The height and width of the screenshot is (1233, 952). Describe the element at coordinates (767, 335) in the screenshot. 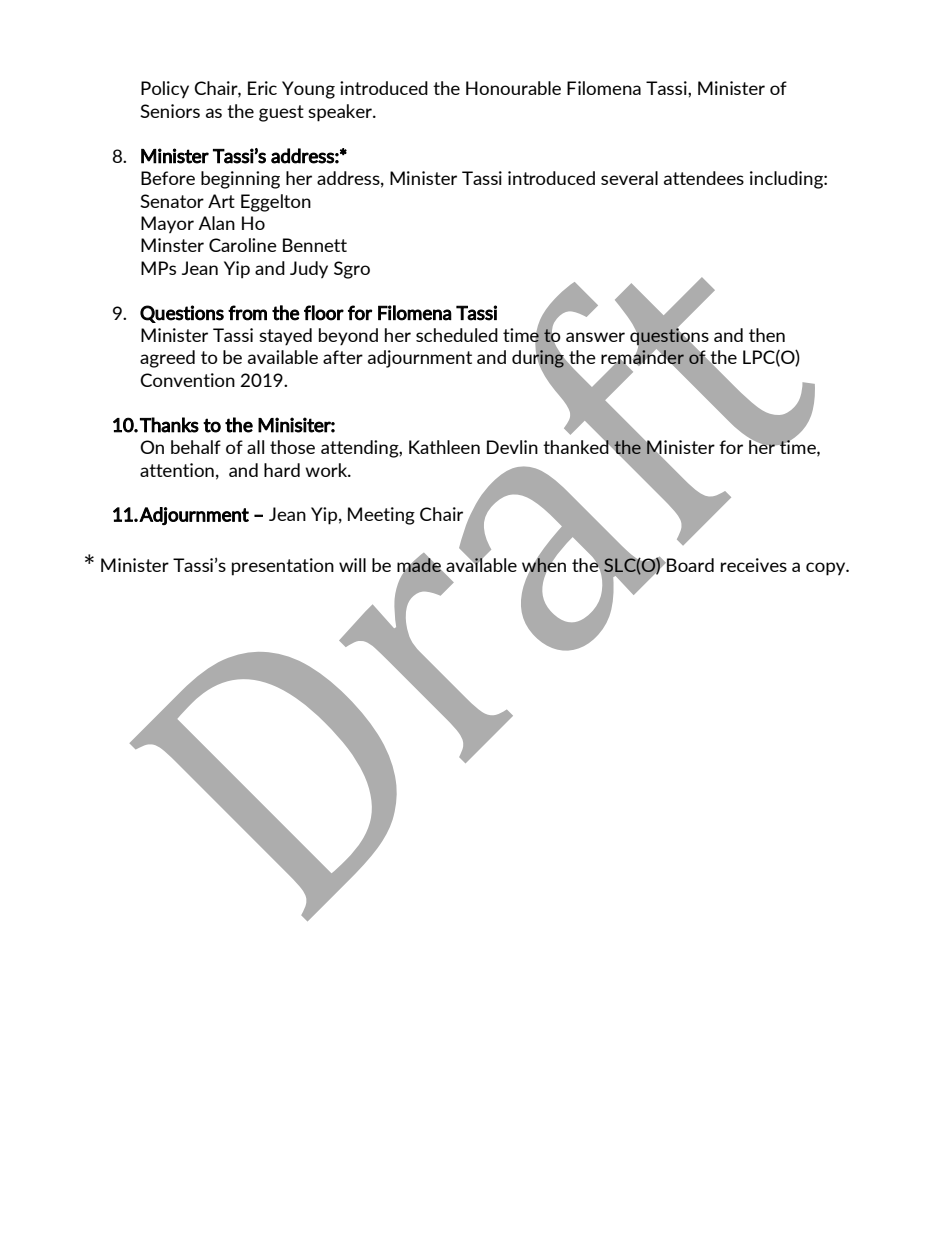

I see `then` at that location.
